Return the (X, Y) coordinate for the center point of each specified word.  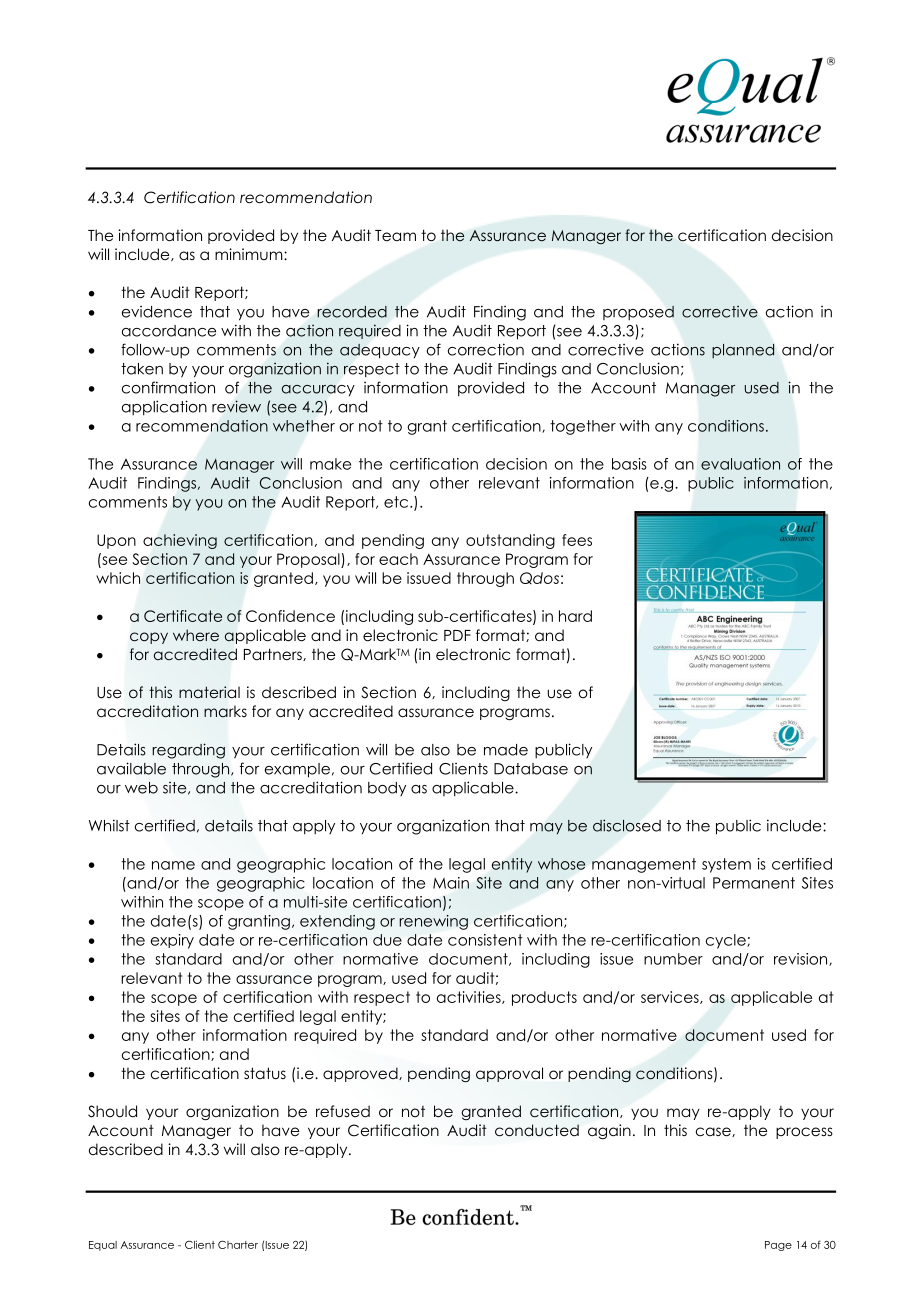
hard (575, 616)
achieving (180, 541)
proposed (638, 313)
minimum (250, 254)
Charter (238, 1244)
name (173, 865)
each (398, 559)
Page (778, 1246)
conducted (537, 1130)
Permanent (754, 883)
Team (395, 235)
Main (451, 883)
